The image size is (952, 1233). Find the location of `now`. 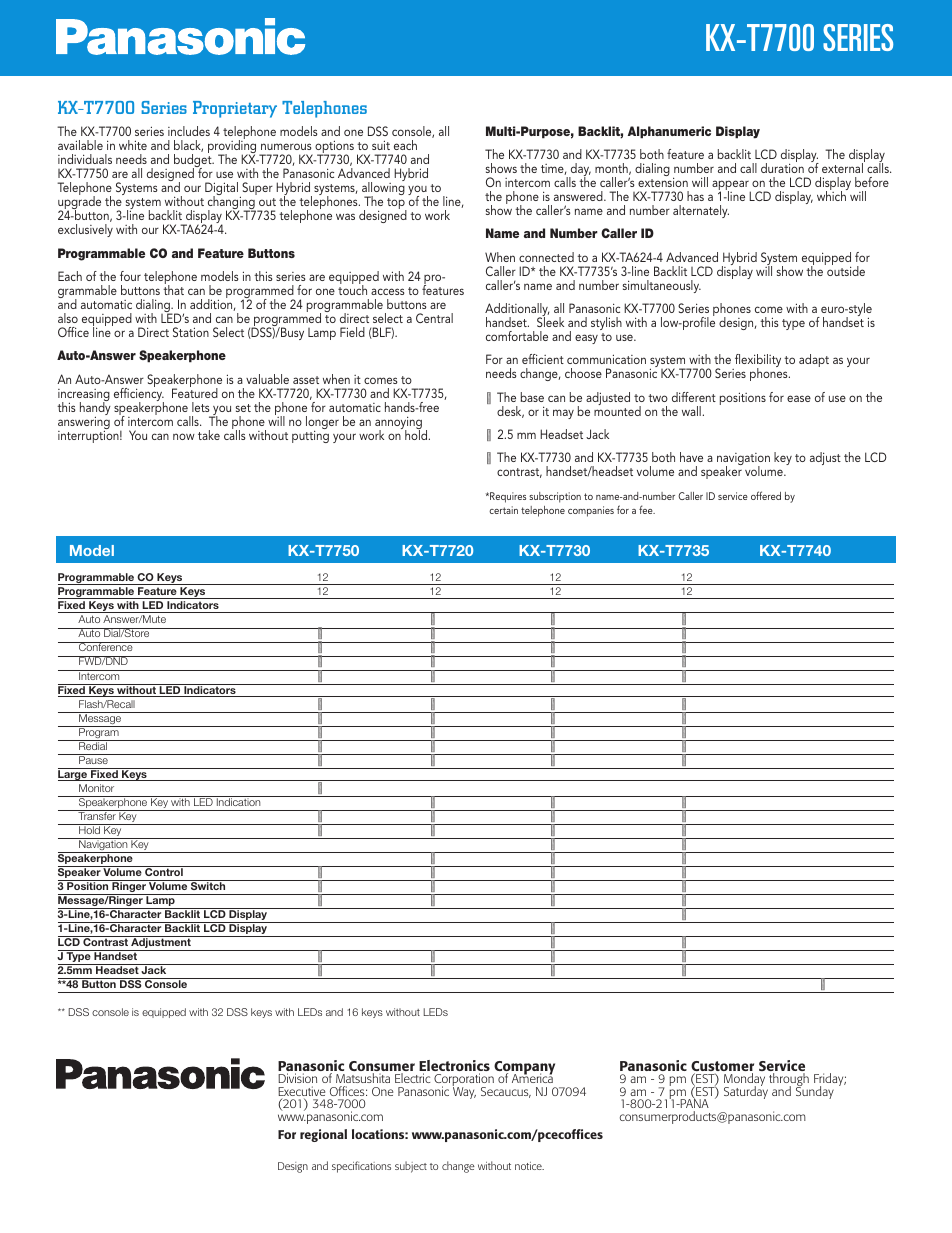

now is located at coordinates (184, 436).
